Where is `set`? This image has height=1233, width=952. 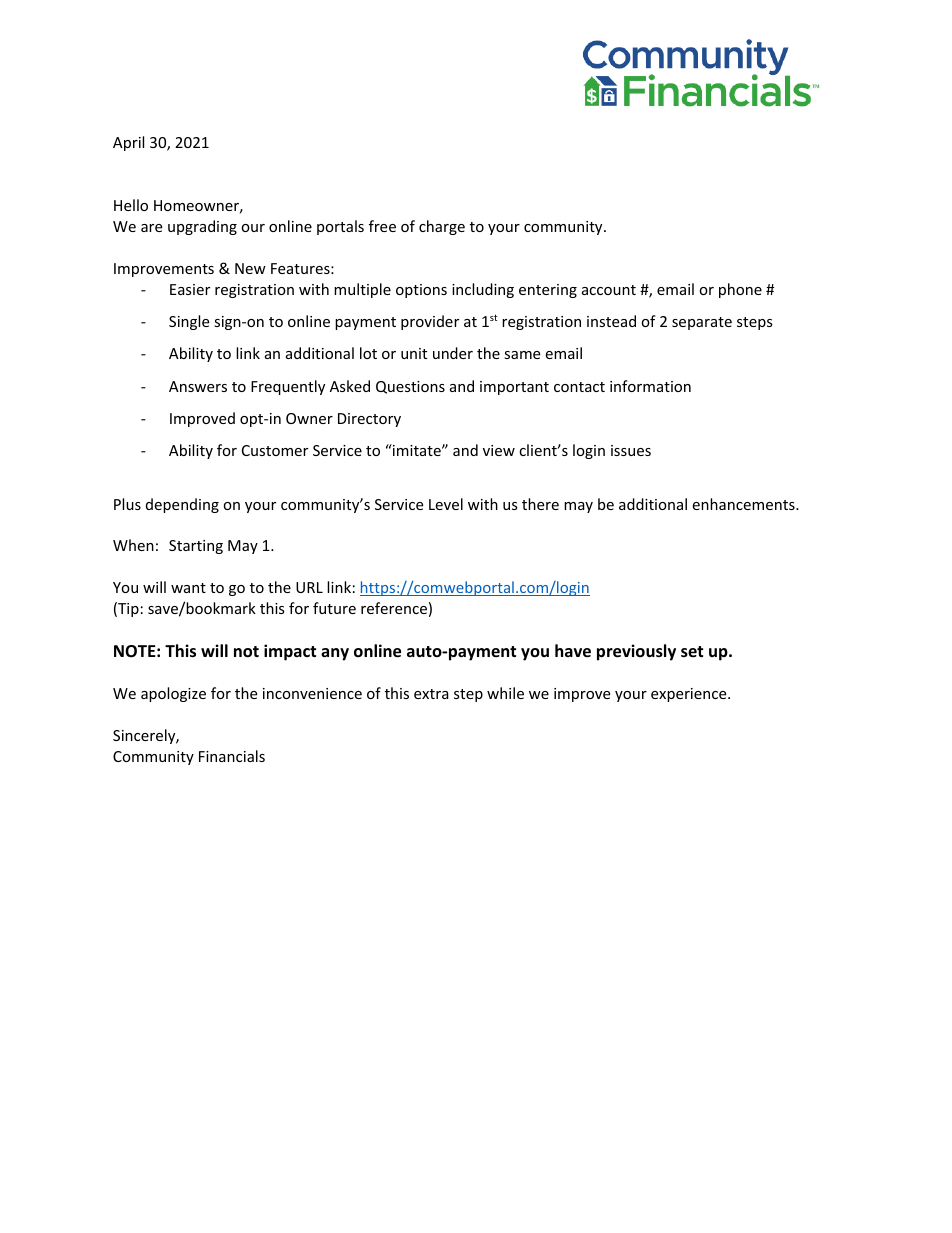 set is located at coordinates (692, 652).
